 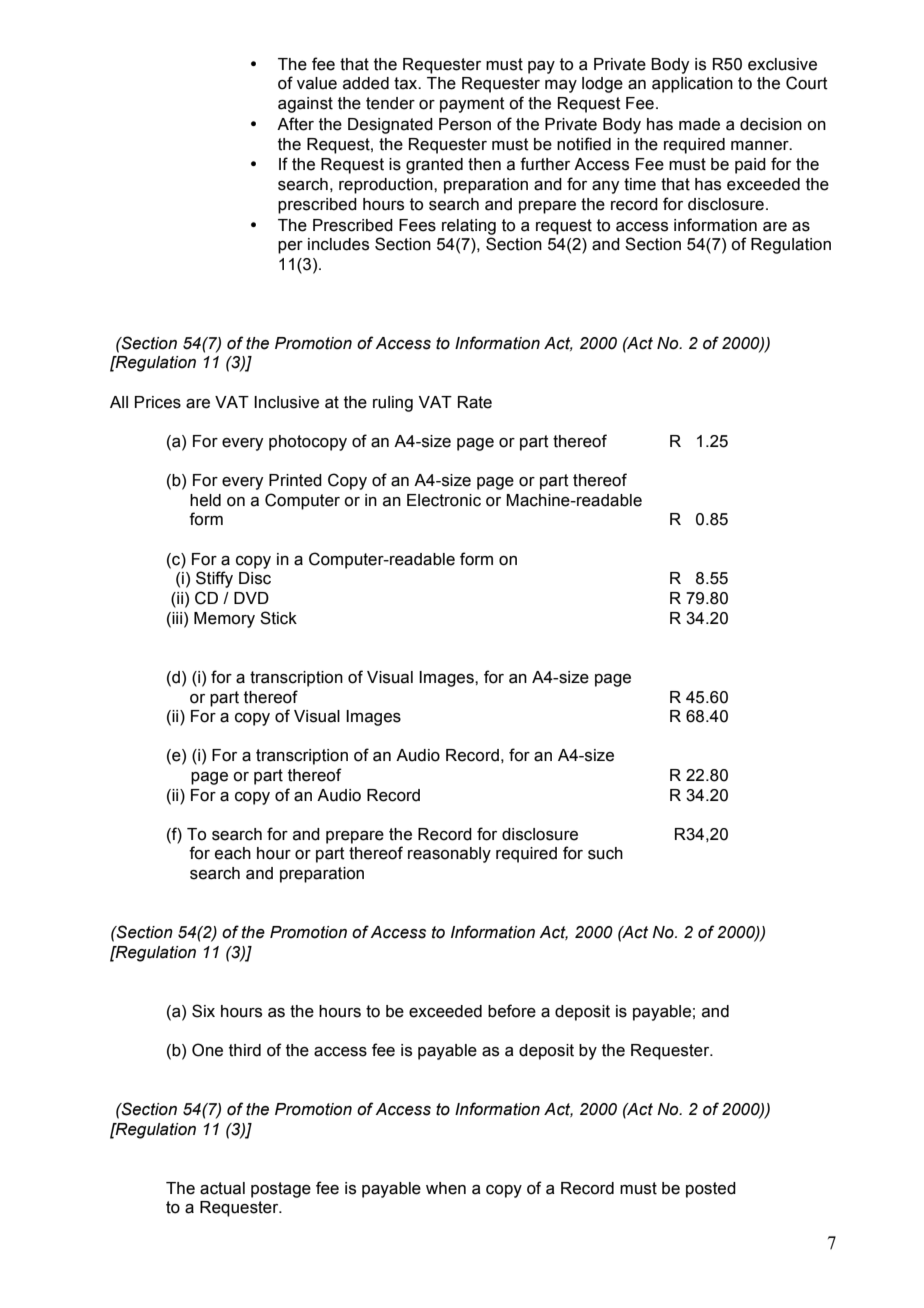 What do you see at coordinates (224, 620) in the page?
I see `Memory` at bounding box center [224, 620].
